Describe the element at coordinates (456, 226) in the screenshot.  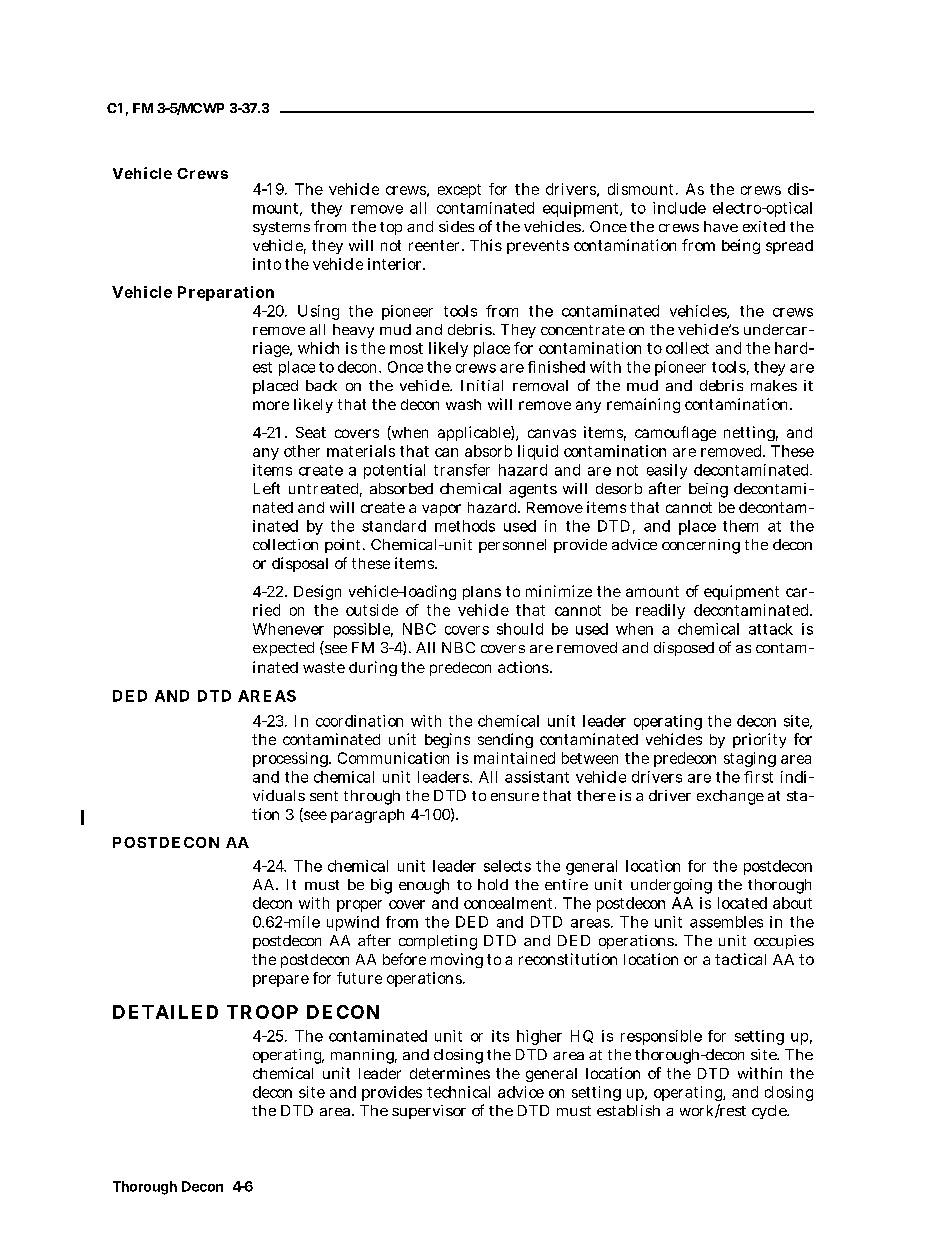
I see `sides` at that location.
